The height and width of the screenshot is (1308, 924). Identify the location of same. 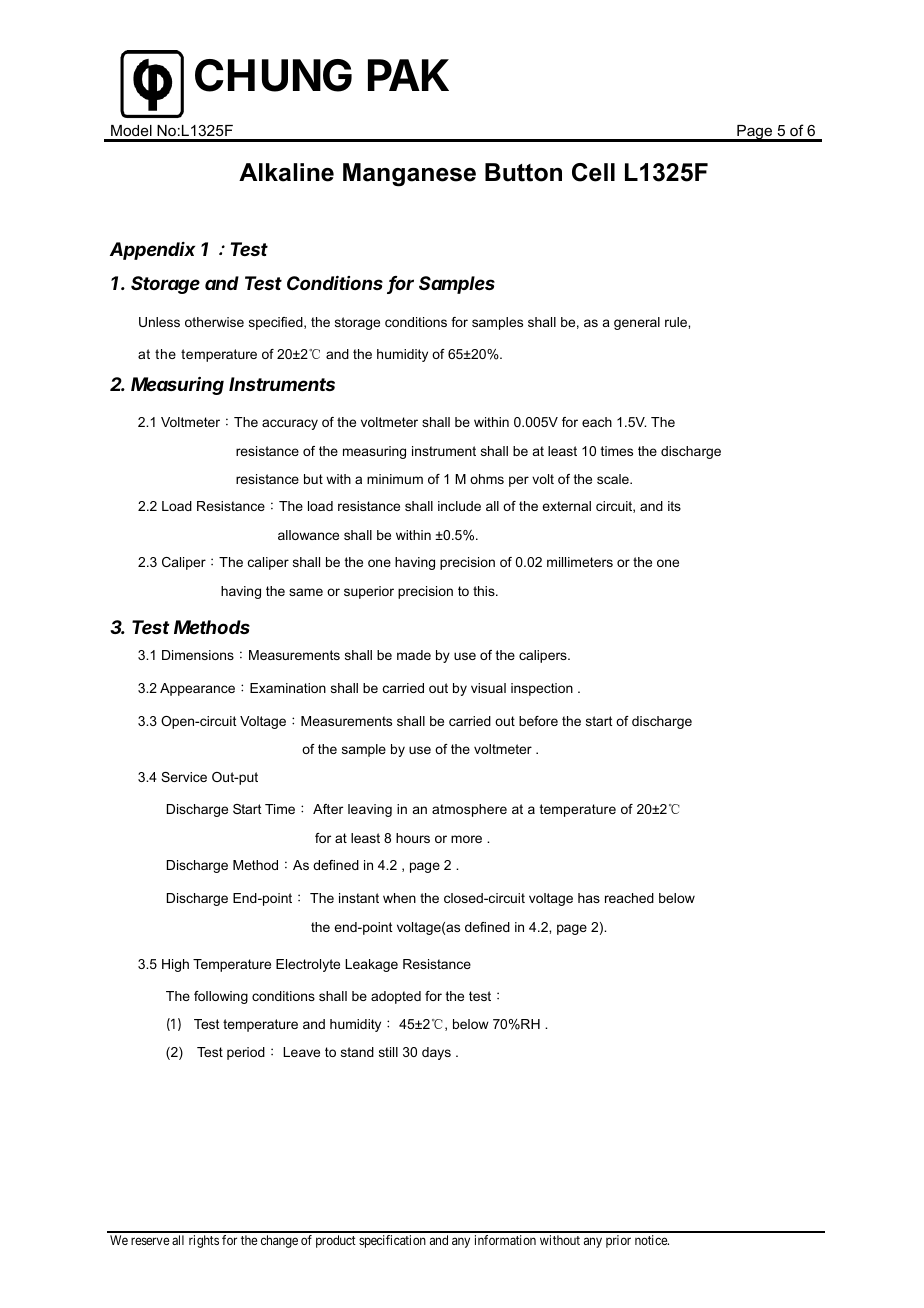
(306, 592).
